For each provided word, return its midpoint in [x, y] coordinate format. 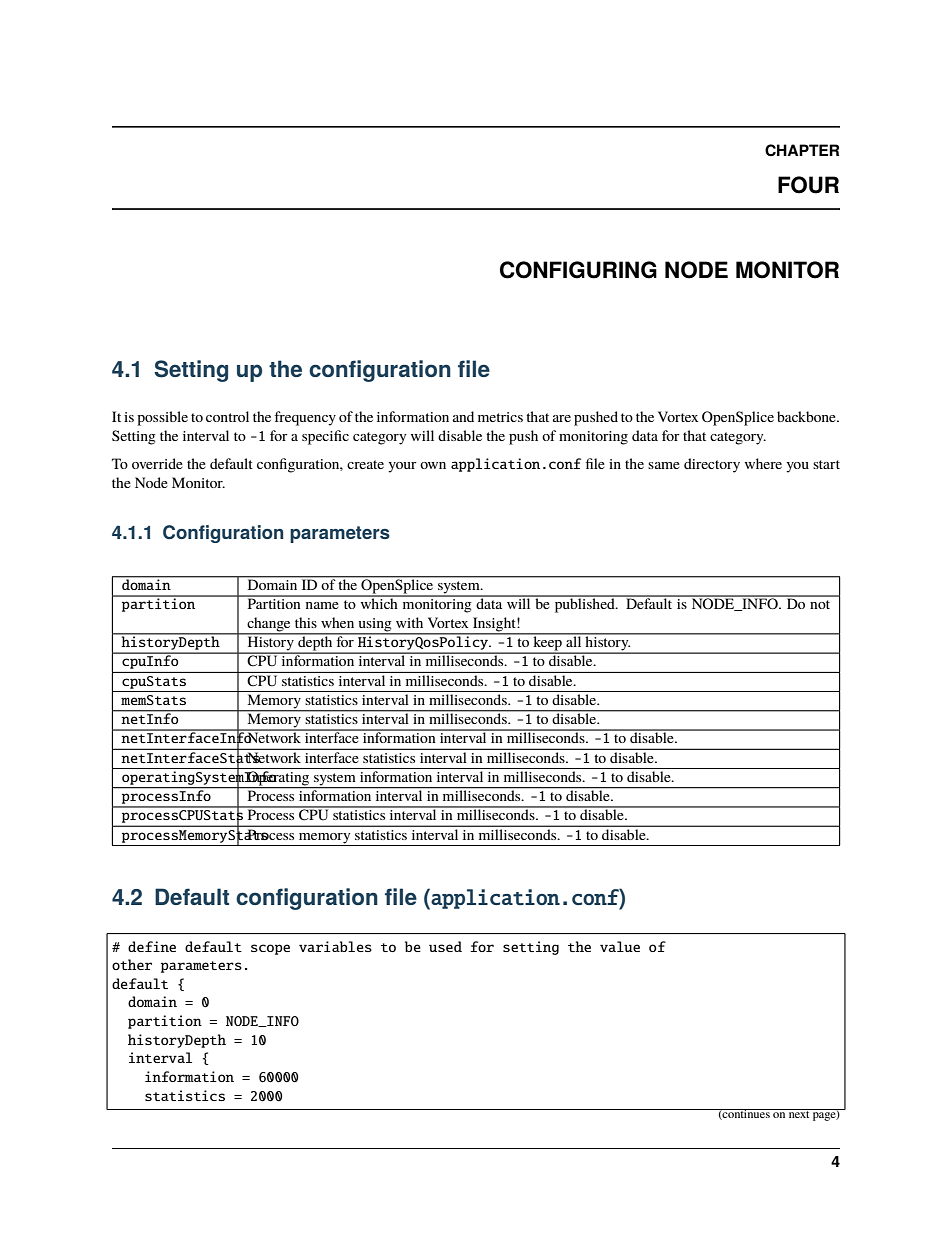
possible [162, 418]
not [820, 604]
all [574, 640]
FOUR [808, 185]
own [433, 465]
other [132, 964]
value [620, 946]
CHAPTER [802, 150]
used [445, 946]
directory [712, 465]
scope [270, 949]
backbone [807, 416]
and [463, 416]
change [269, 625]
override [157, 463]
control [227, 416]
